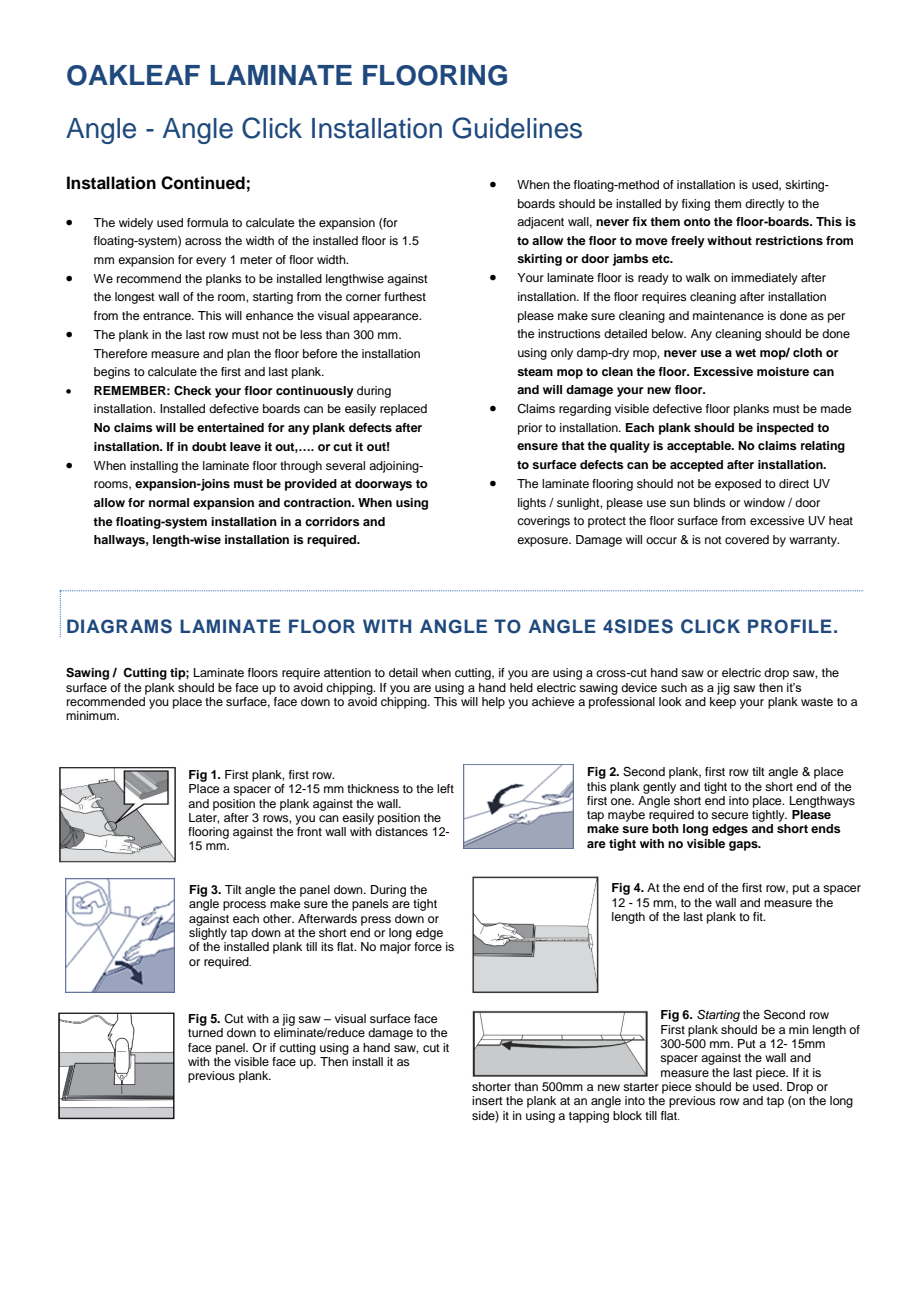 The width and height of the screenshot is (924, 1308). What do you see at coordinates (445, 788) in the screenshot?
I see `left` at bounding box center [445, 788].
